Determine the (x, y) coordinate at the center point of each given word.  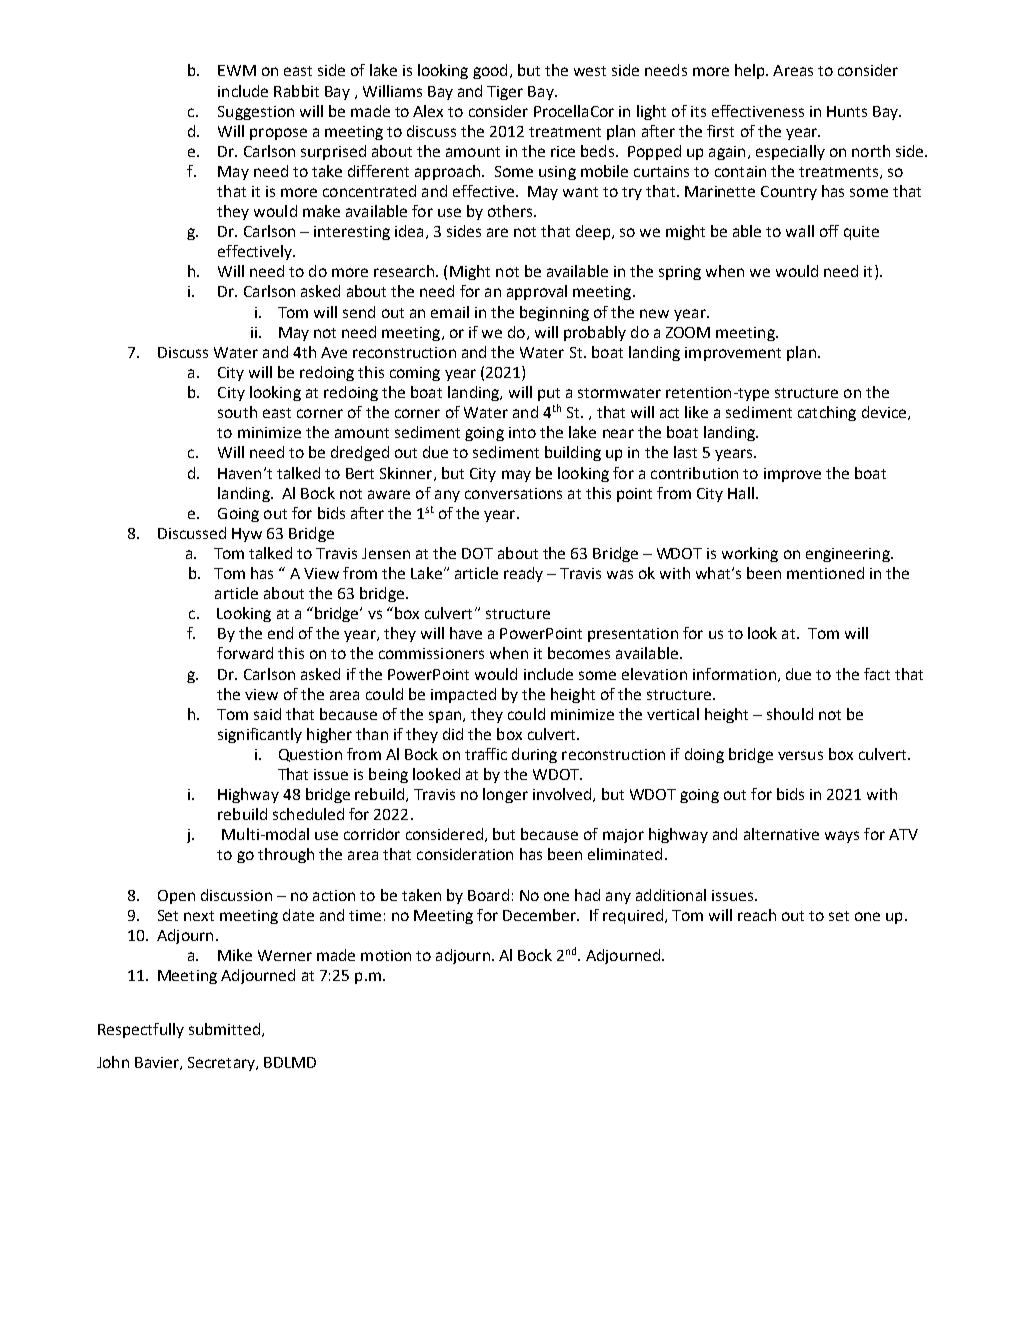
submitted (226, 1030)
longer (505, 795)
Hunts (847, 111)
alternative (781, 834)
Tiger (505, 93)
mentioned (825, 573)
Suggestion (256, 113)
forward (245, 653)
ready (523, 574)
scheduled (308, 814)
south (237, 412)
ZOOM (688, 332)
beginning (554, 313)
